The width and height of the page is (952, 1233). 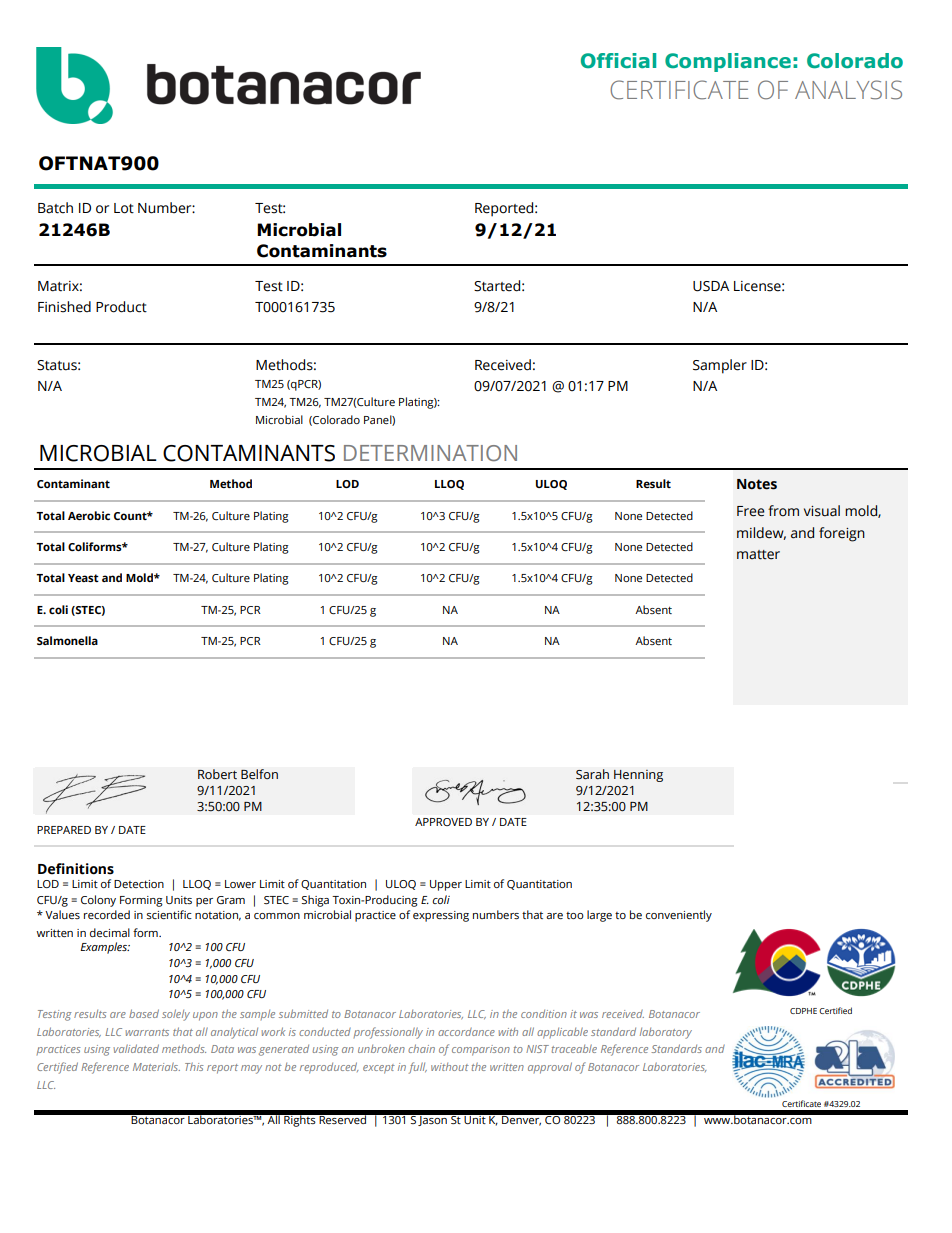 I want to click on DETERMINATION, so click(x=430, y=453).
